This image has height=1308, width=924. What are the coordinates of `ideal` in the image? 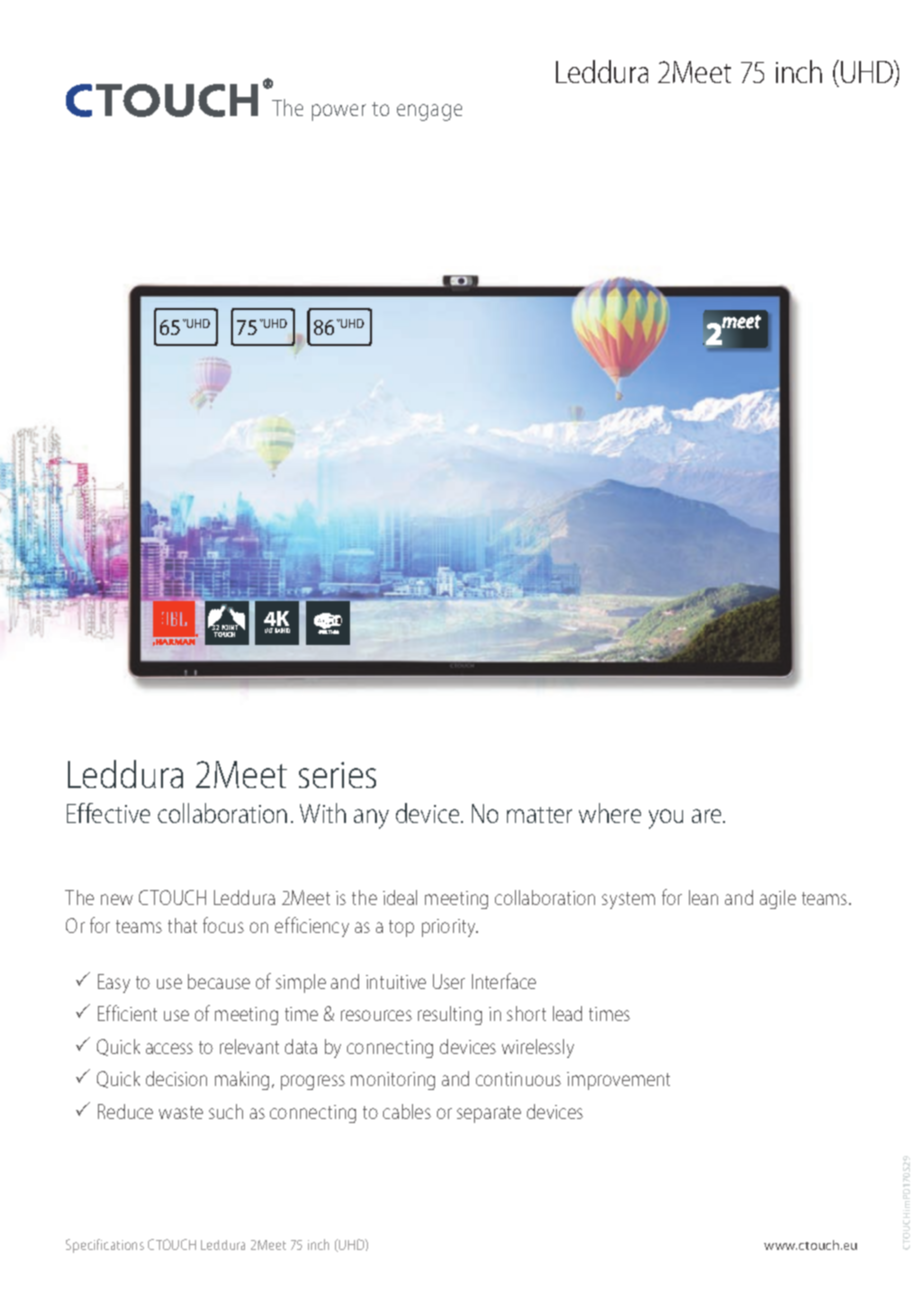 It's located at (400, 897).
